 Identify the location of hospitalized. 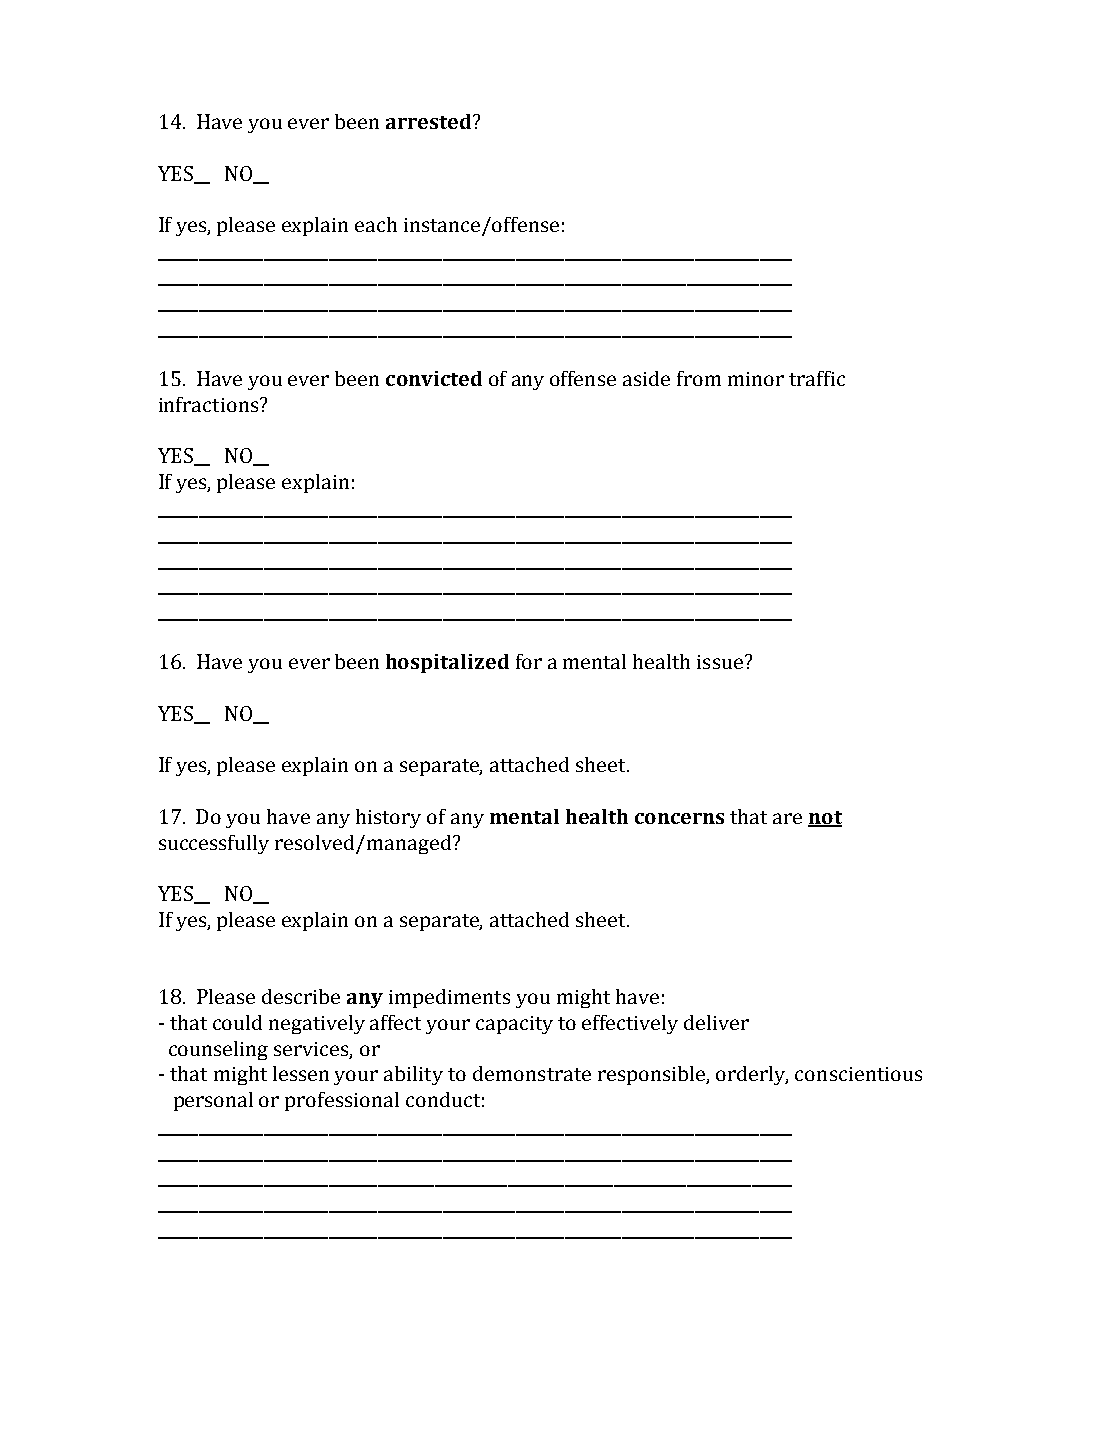
(447, 663).
